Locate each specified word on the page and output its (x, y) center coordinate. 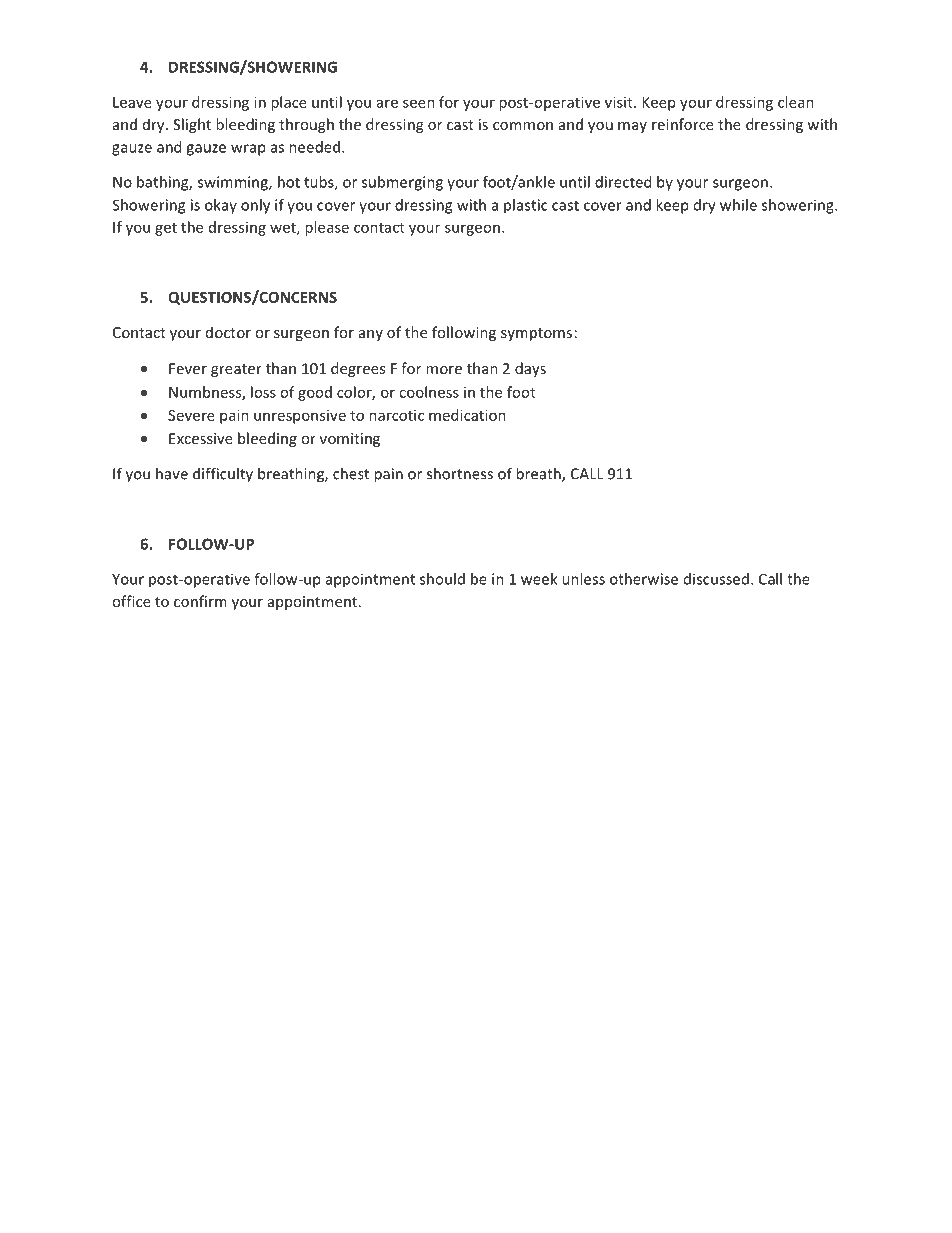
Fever (188, 368)
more (444, 370)
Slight (192, 125)
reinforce (683, 124)
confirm (200, 601)
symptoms (536, 334)
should (442, 579)
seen (419, 103)
